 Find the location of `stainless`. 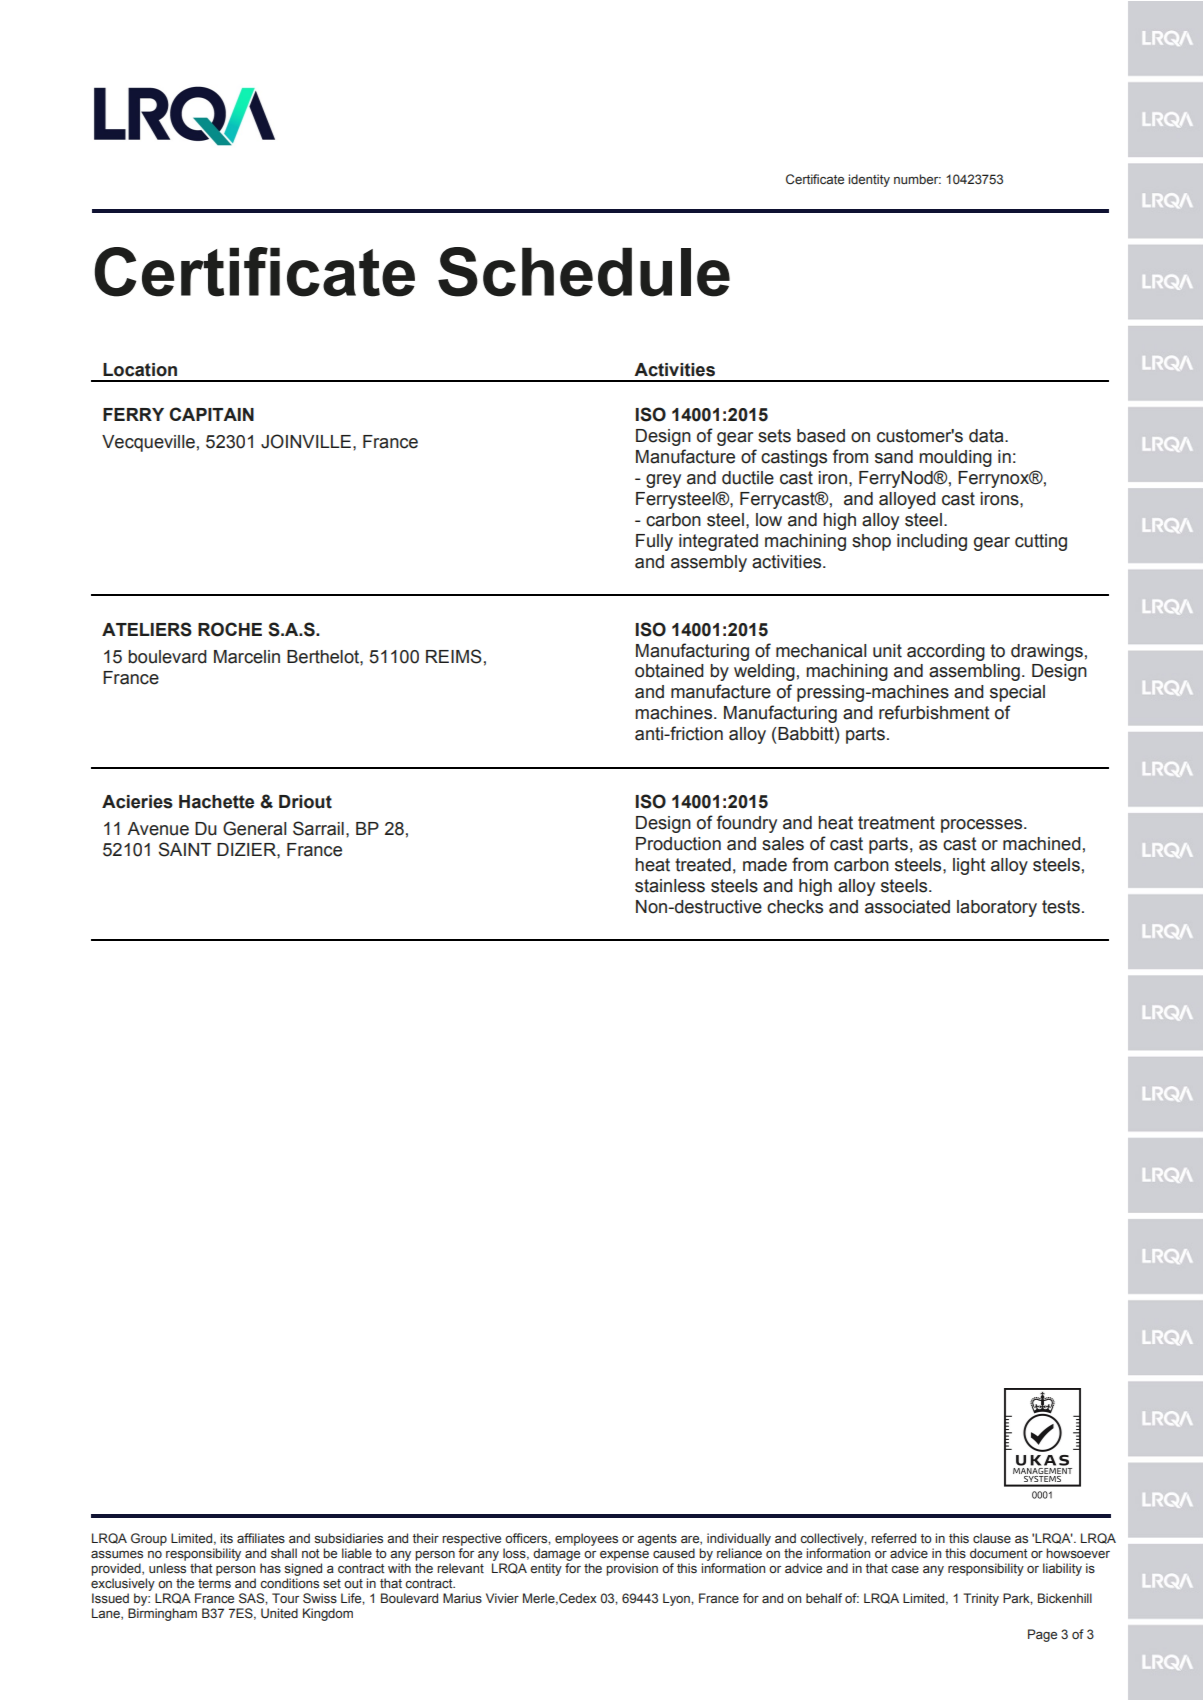

stainless is located at coordinates (670, 886).
